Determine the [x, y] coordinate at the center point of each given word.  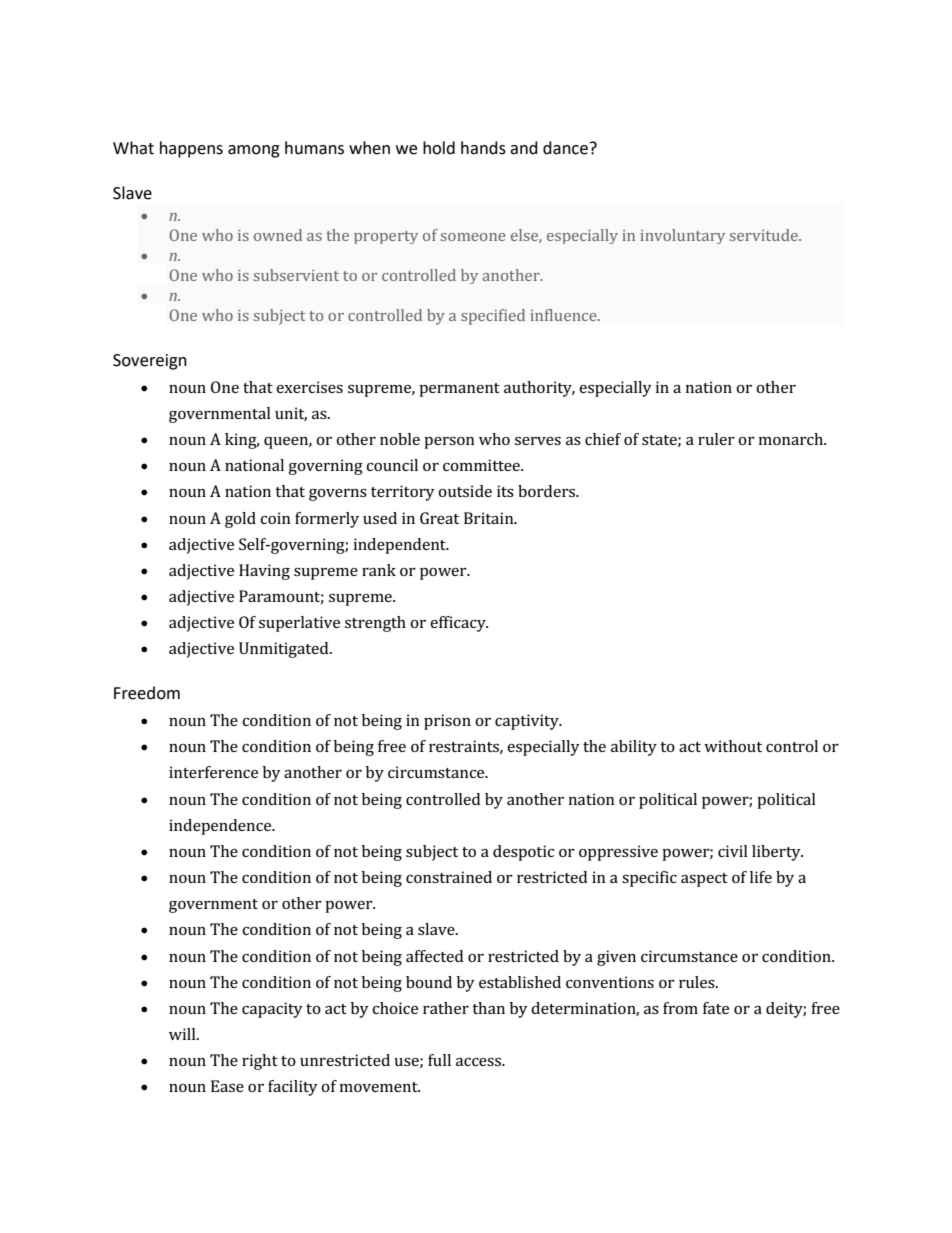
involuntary [682, 236]
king [242, 441]
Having [264, 572]
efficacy [459, 624]
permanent [459, 390]
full [439, 1060]
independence [221, 827]
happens [191, 149]
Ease [227, 1086]
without [733, 746]
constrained [449, 877]
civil [733, 851]
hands [483, 148]
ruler [716, 439]
